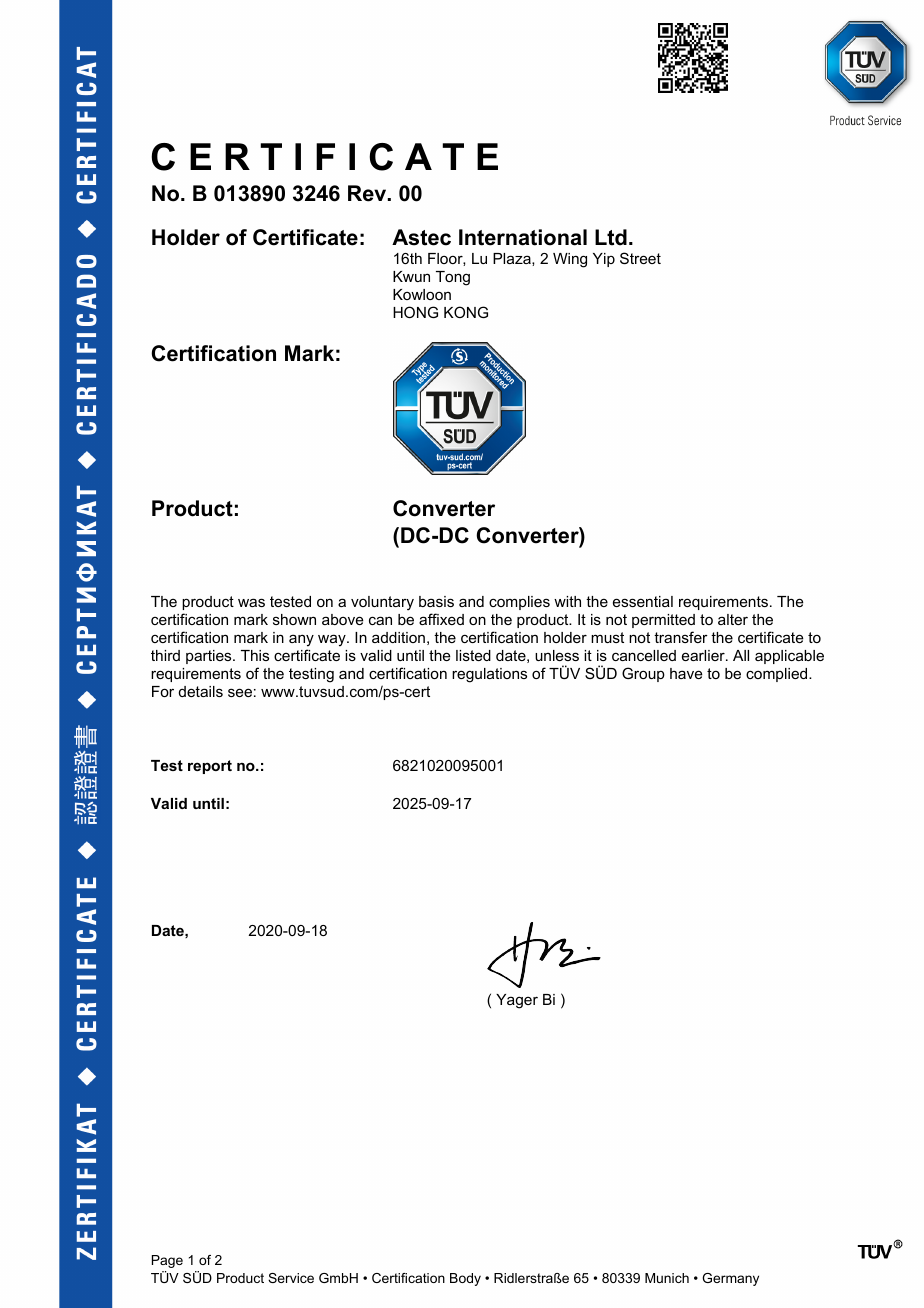 The height and width of the document is (1308, 924). What do you see at coordinates (730, 1279) in the document?
I see `Germany` at bounding box center [730, 1279].
